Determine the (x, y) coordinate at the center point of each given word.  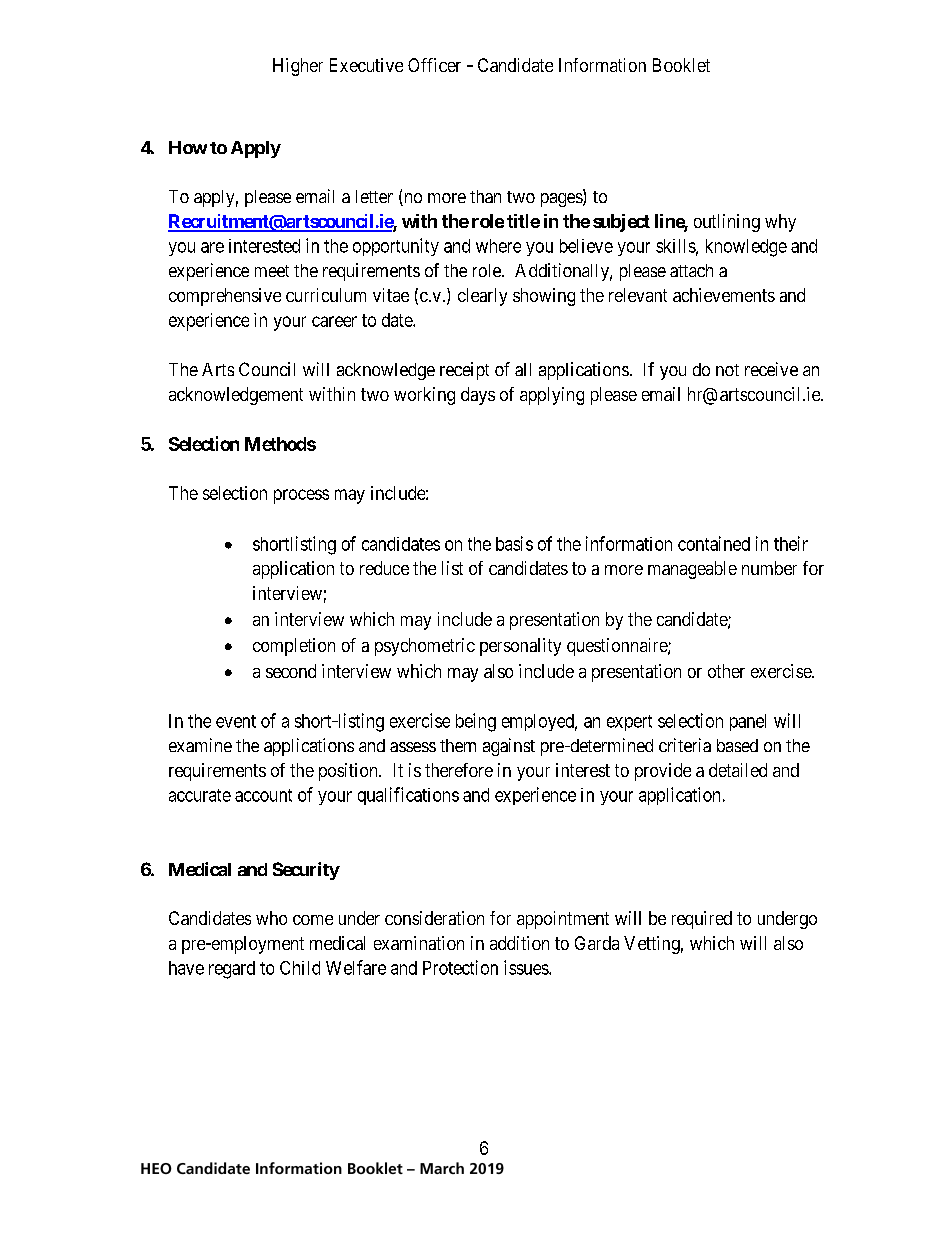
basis (514, 543)
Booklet (681, 65)
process (301, 496)
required (702, 920)
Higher (298, 67)
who (271, 918)
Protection (460, 967)
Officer (434, 65)
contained (714, 543)
